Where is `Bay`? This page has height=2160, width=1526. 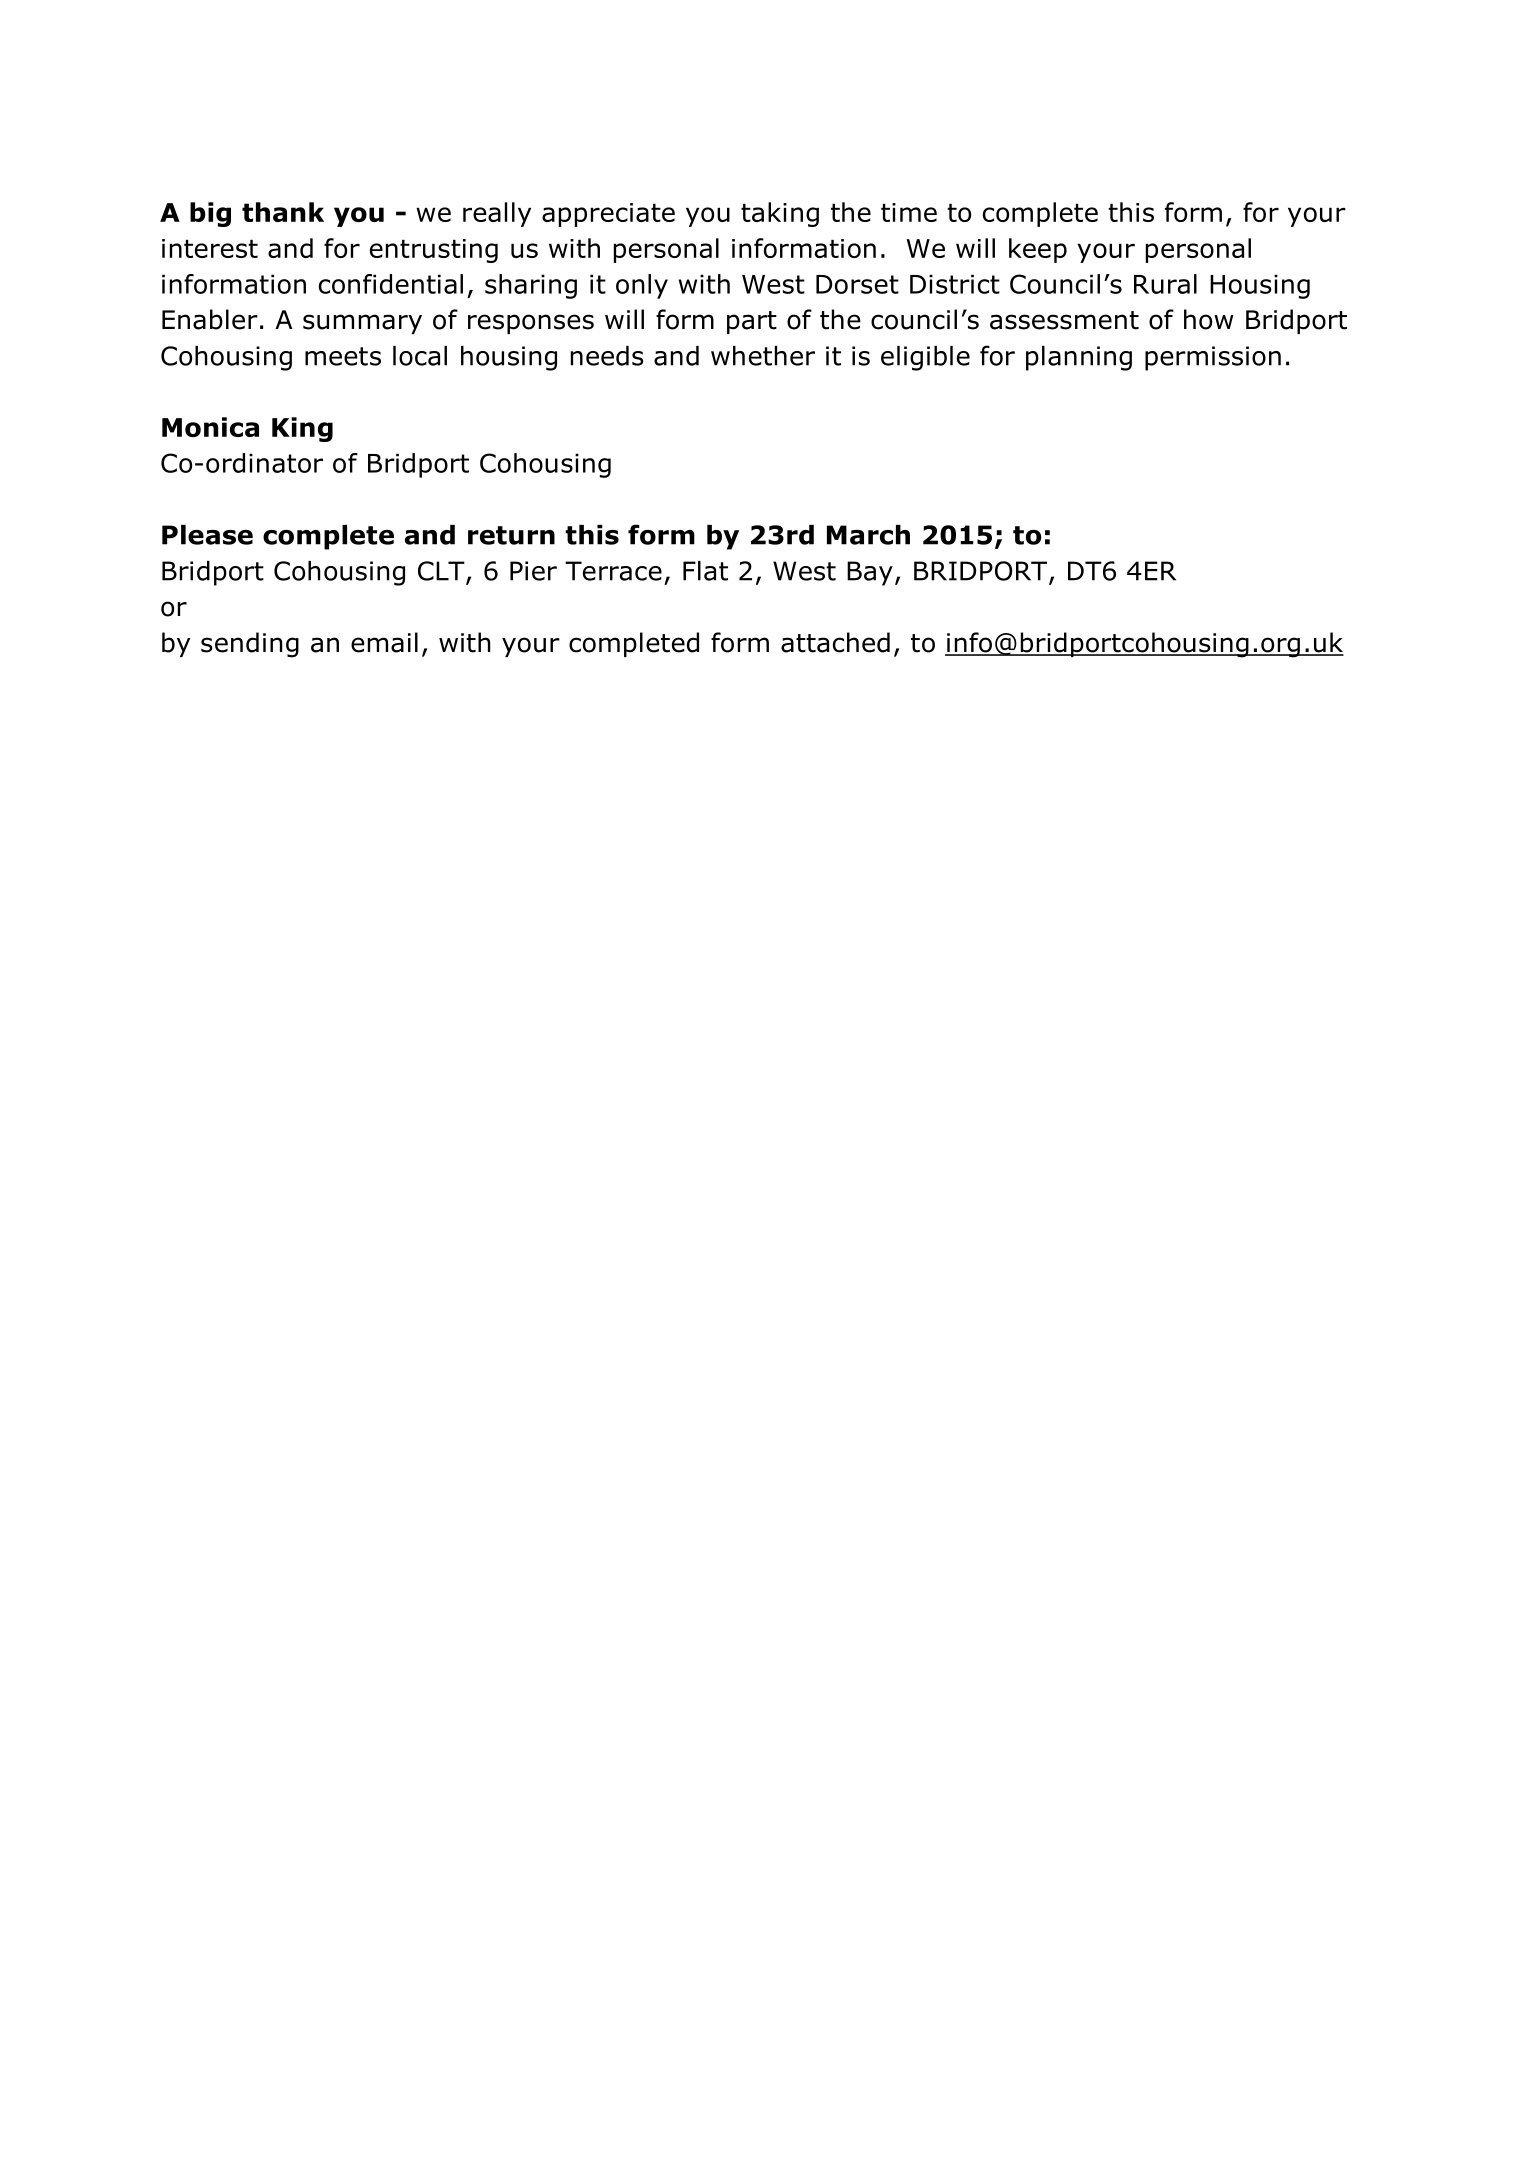 Bay is located at coordinates (870, 573).
